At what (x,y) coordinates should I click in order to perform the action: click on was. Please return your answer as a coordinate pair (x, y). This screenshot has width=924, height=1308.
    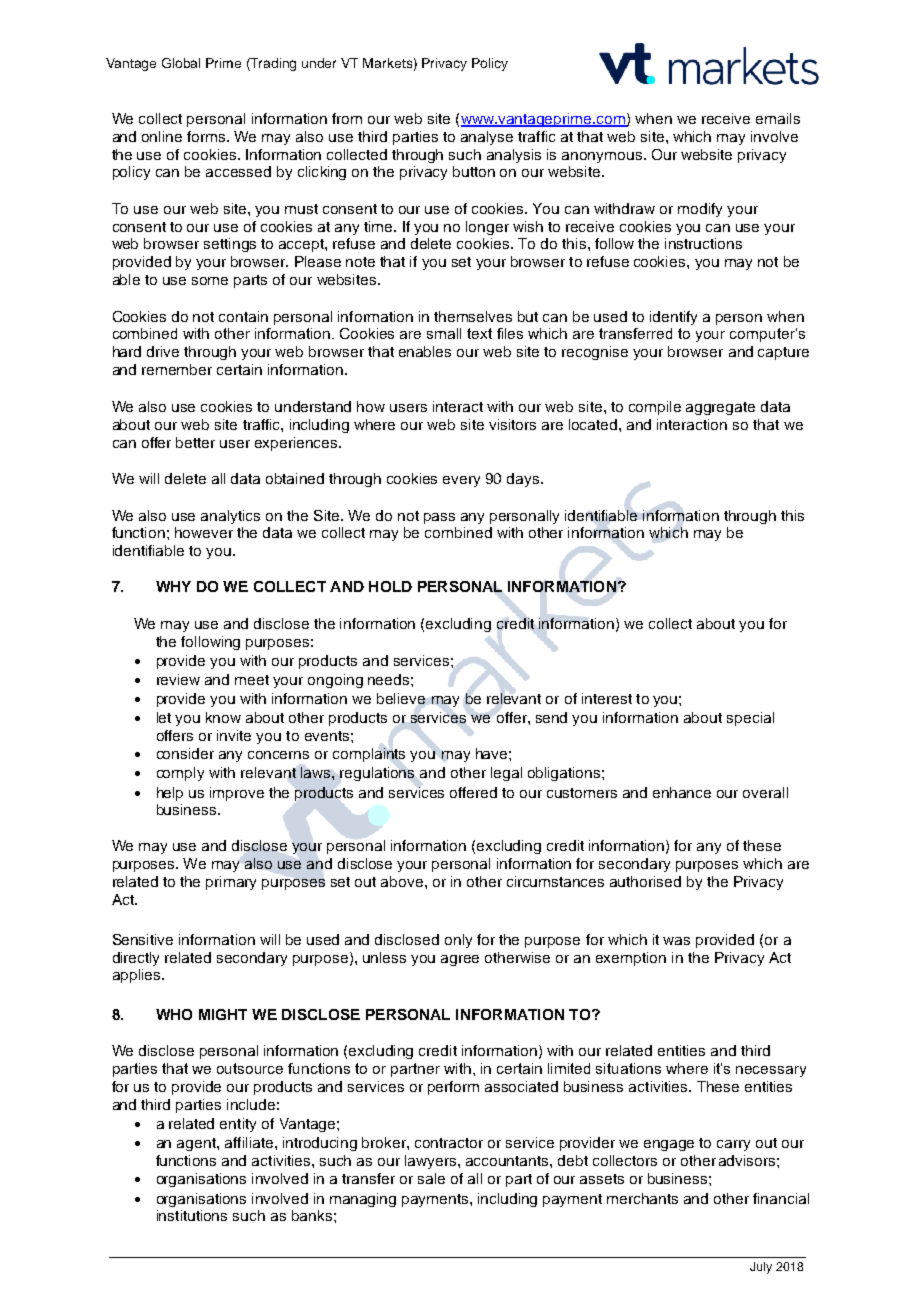
    Looking at the image, I should click on (676, 941).
